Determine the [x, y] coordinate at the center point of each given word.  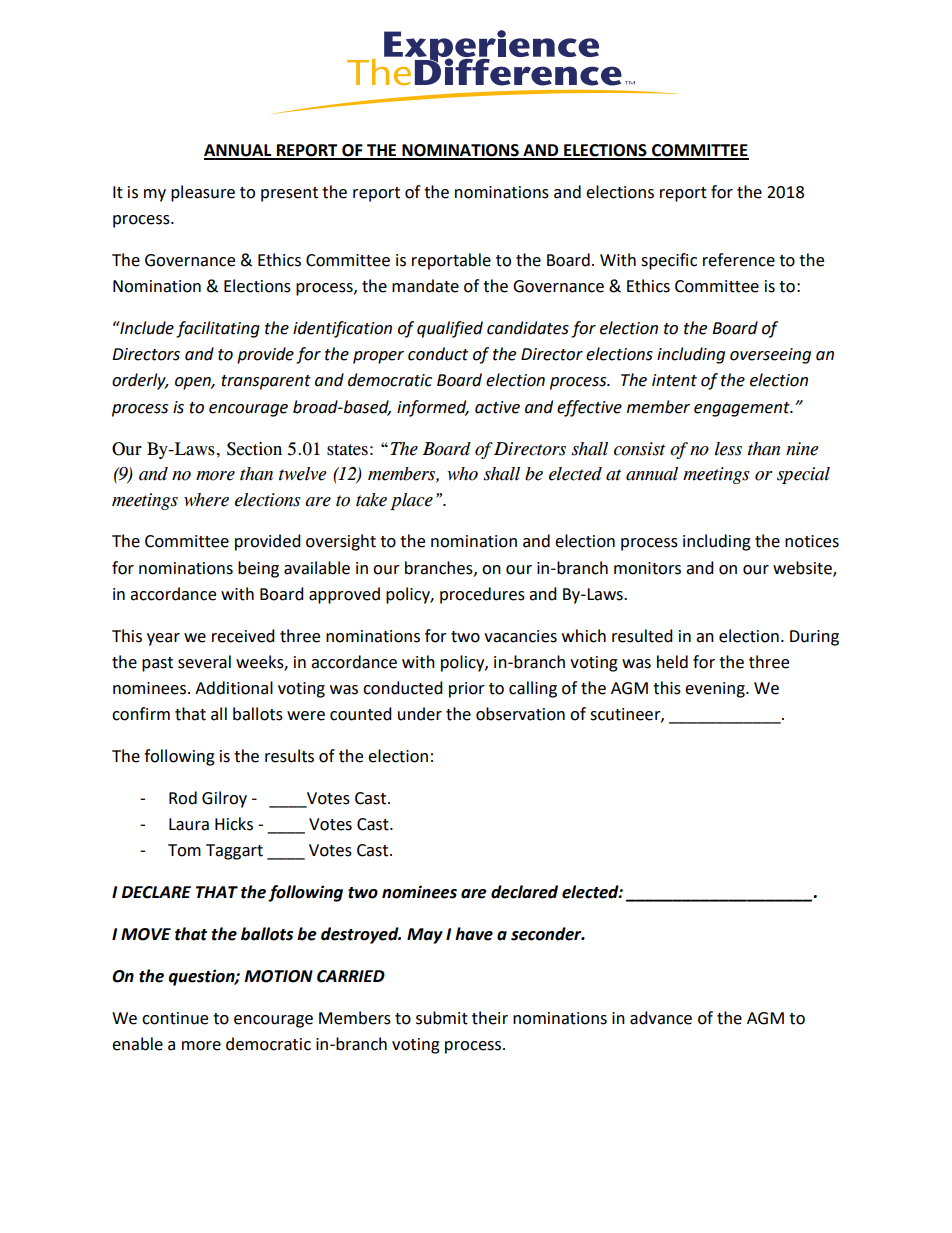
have [474, 934]
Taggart [234, 852]
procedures [482, 595]
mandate [425, 286]
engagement [743, 409]
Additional [234, 688]
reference [739, 260]
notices [812, 541]
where [206, 500]
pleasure [203, 193]
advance [661, 1018]
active [497, 407]
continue [175, 1018]
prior [467, 690]
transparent [266, 382]
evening [716, 690]
